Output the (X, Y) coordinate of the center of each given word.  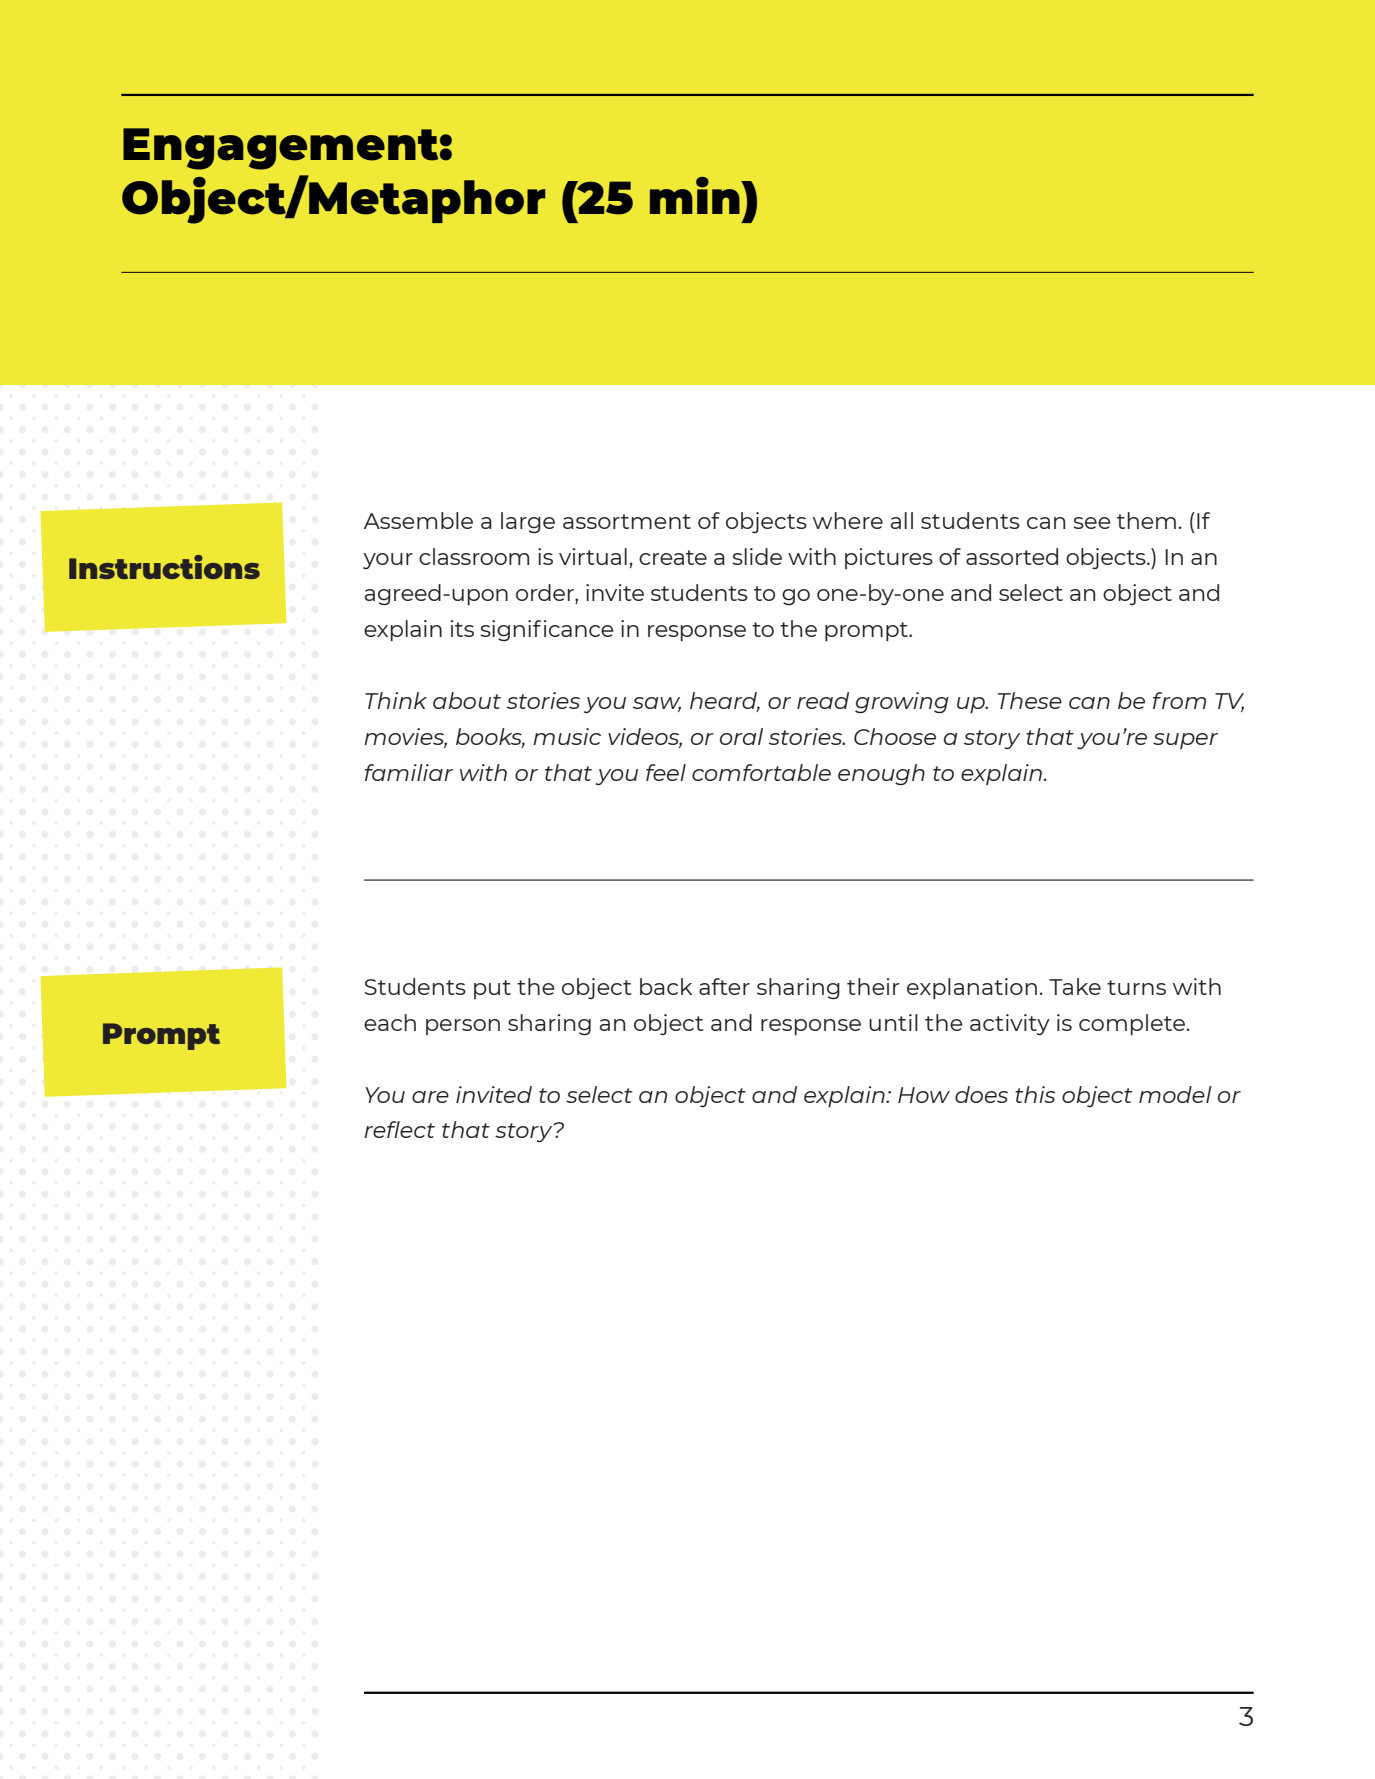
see (1092, 523)
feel (666, 772)
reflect (399, 1129)
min (696, 195)
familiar (409, 772)
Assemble (418, 520)
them (1146, 520)
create (673, 557)
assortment (627, 521)
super (1185, 741)
